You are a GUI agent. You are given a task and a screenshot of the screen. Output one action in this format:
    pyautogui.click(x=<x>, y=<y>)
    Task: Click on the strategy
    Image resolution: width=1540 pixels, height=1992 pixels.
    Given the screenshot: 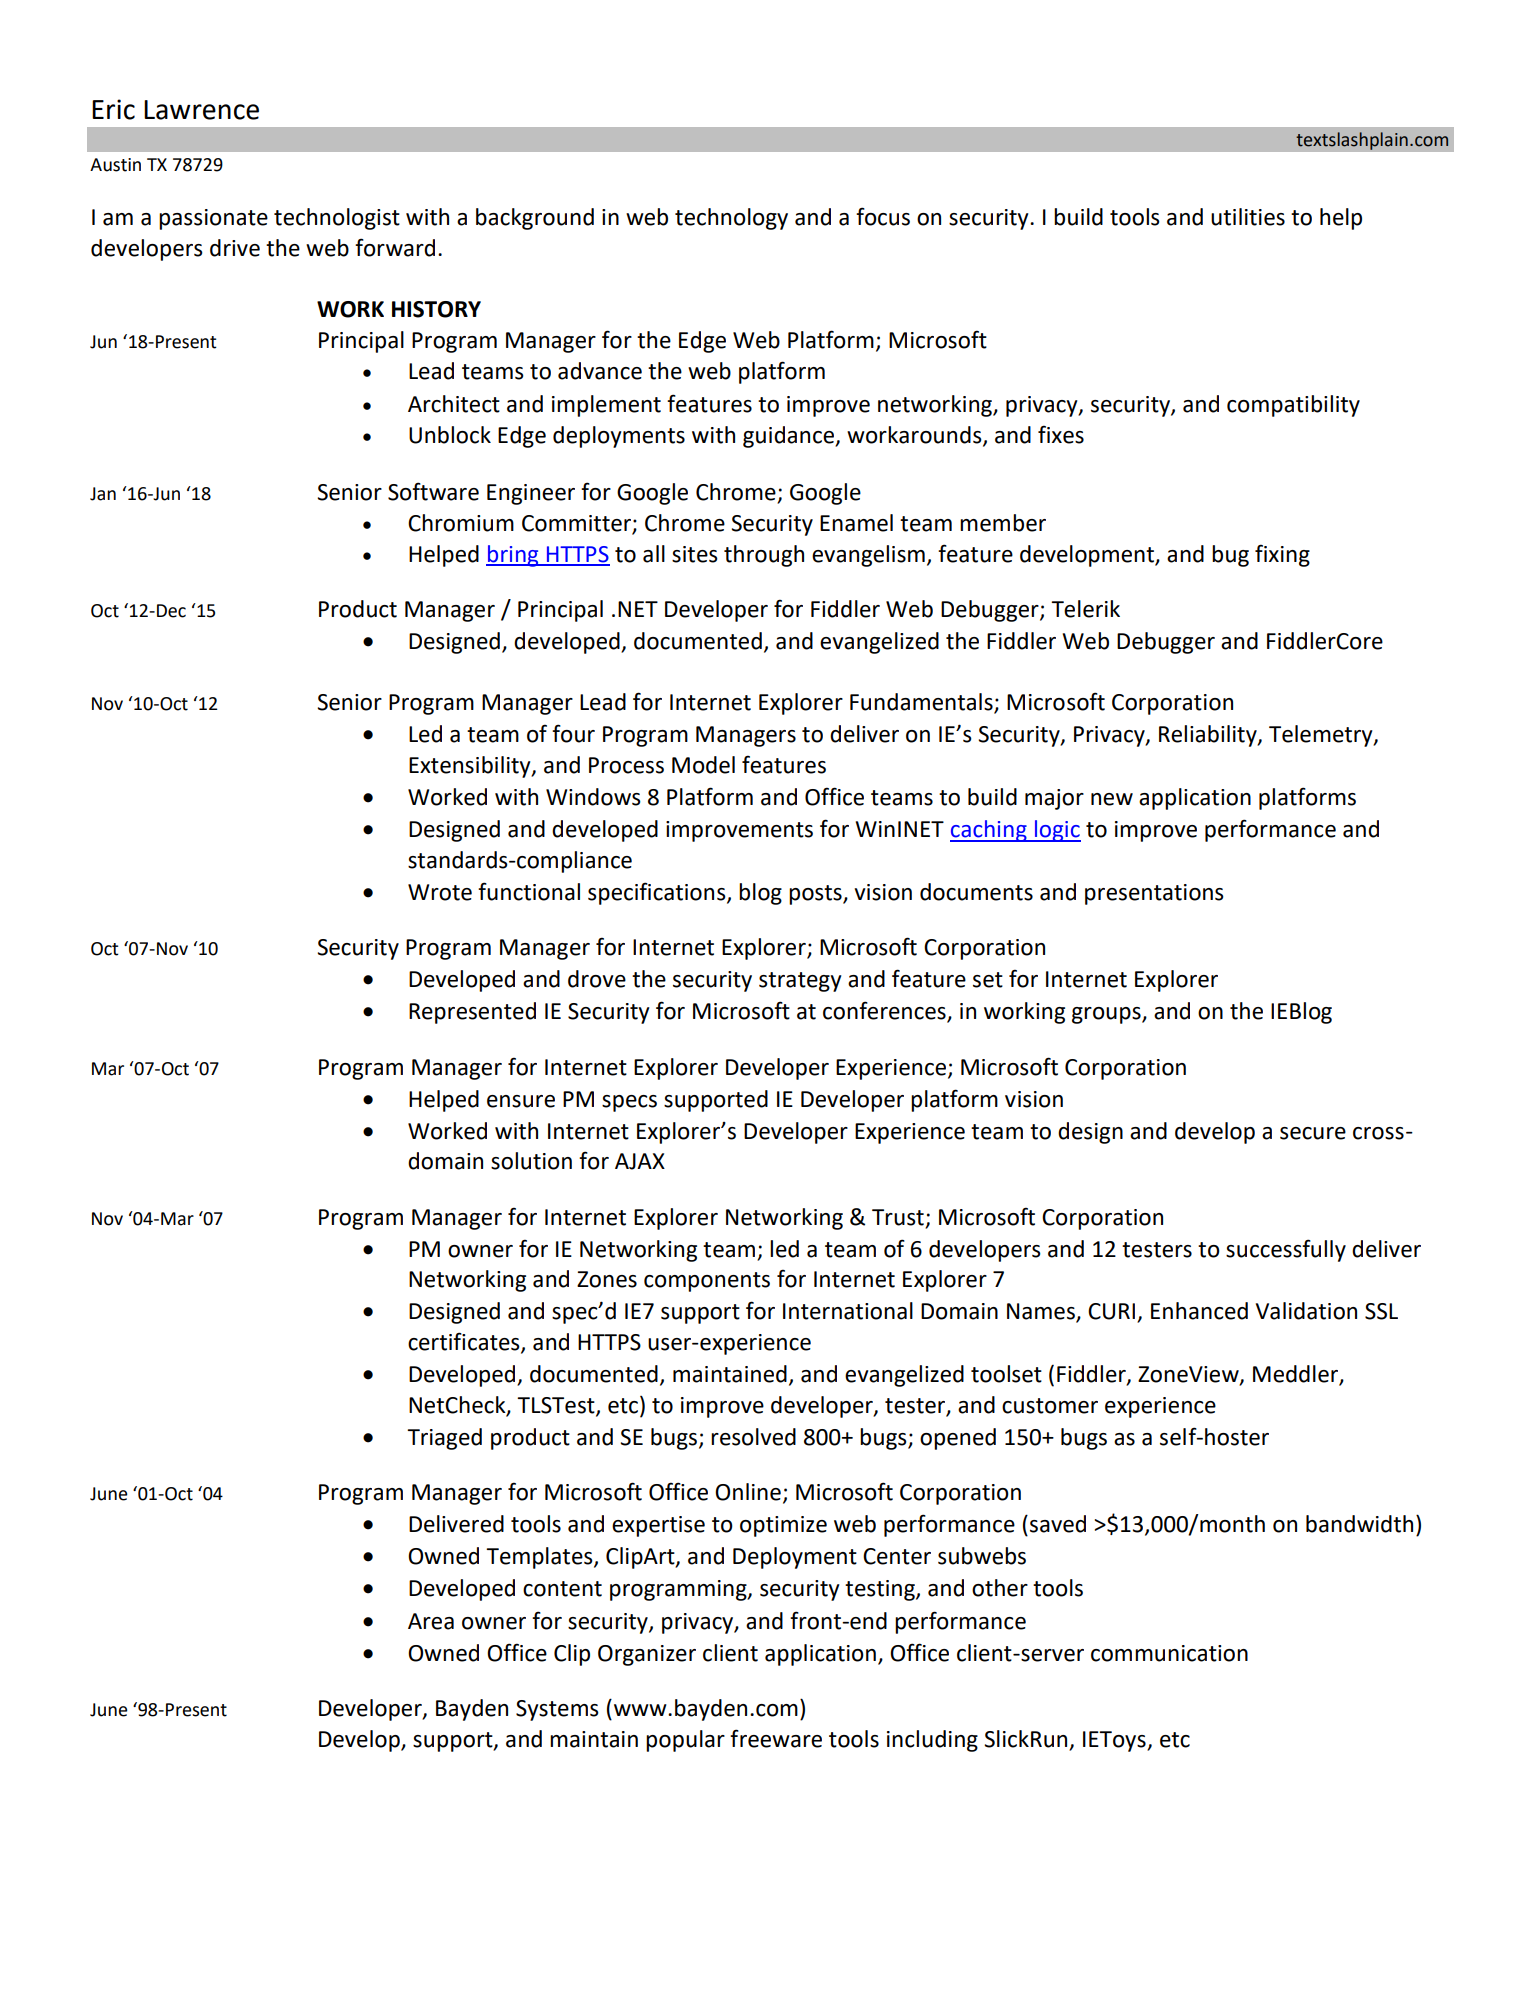 What is the action you would take?
    pyautogui.click(x=800, y=982)
